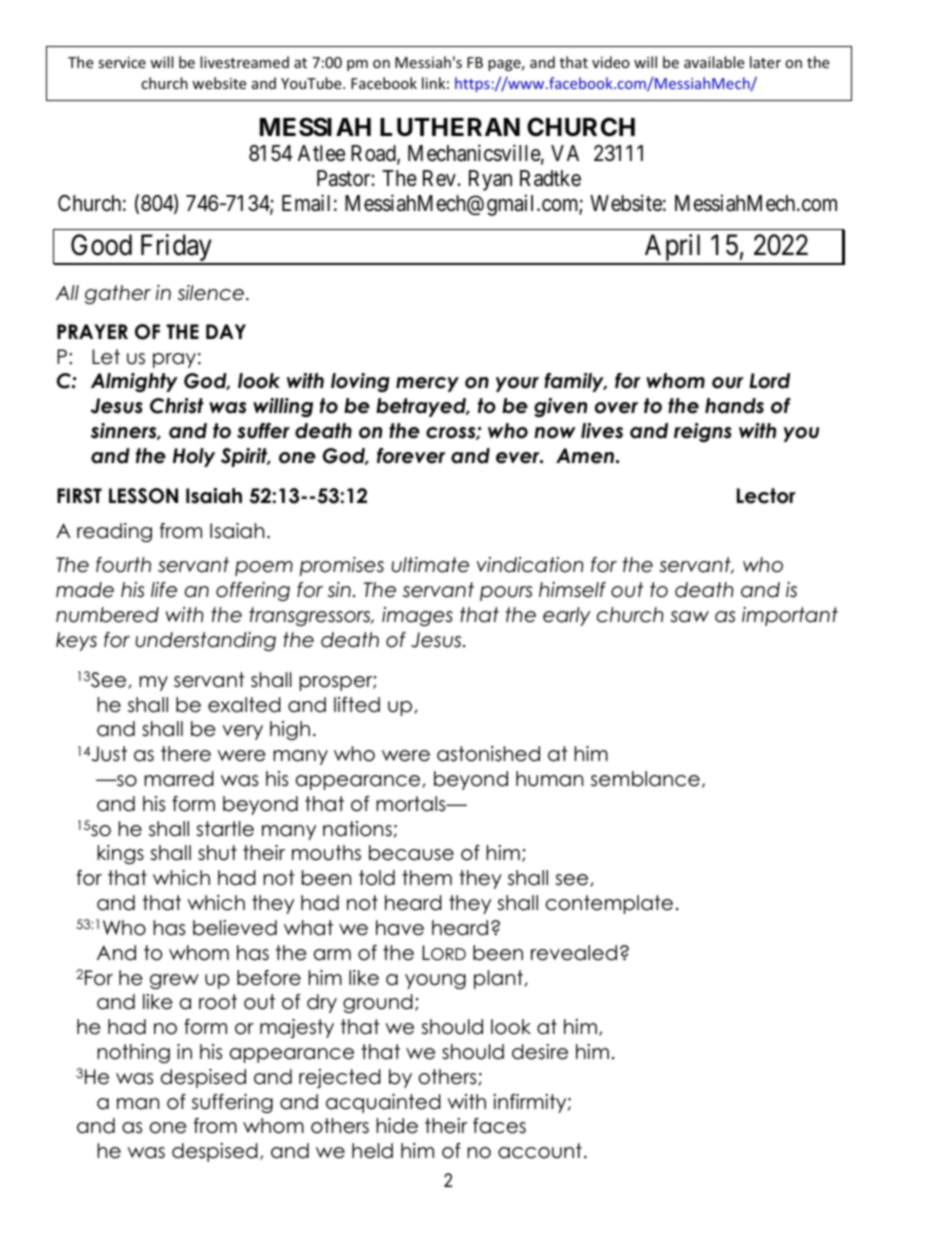  What do you see at coordinates (450, 127) in the document?
I see `LUTHERAN` at bounding box center [450, 127].
